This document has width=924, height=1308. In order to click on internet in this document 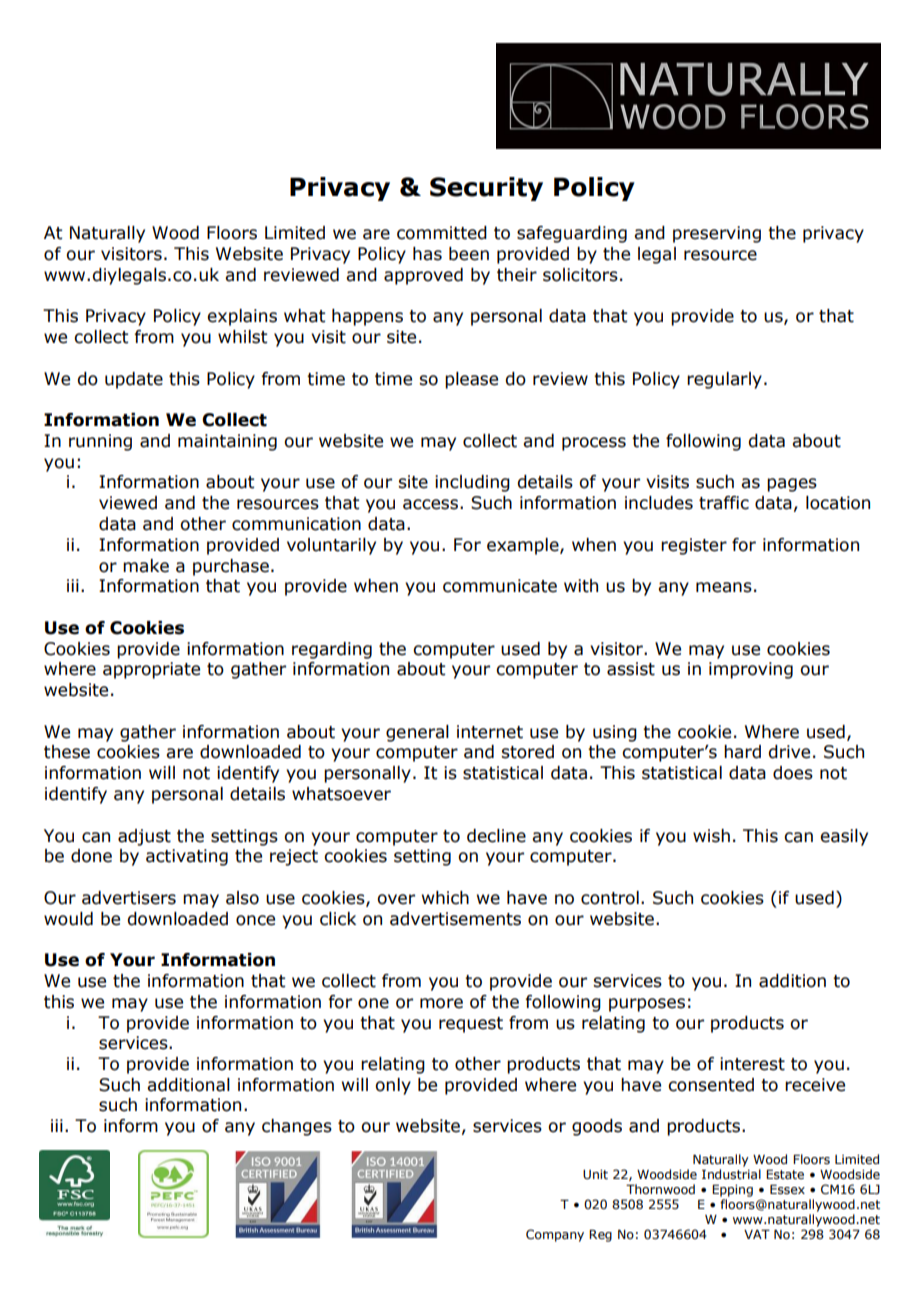, I will do `click(490, 732)`.
